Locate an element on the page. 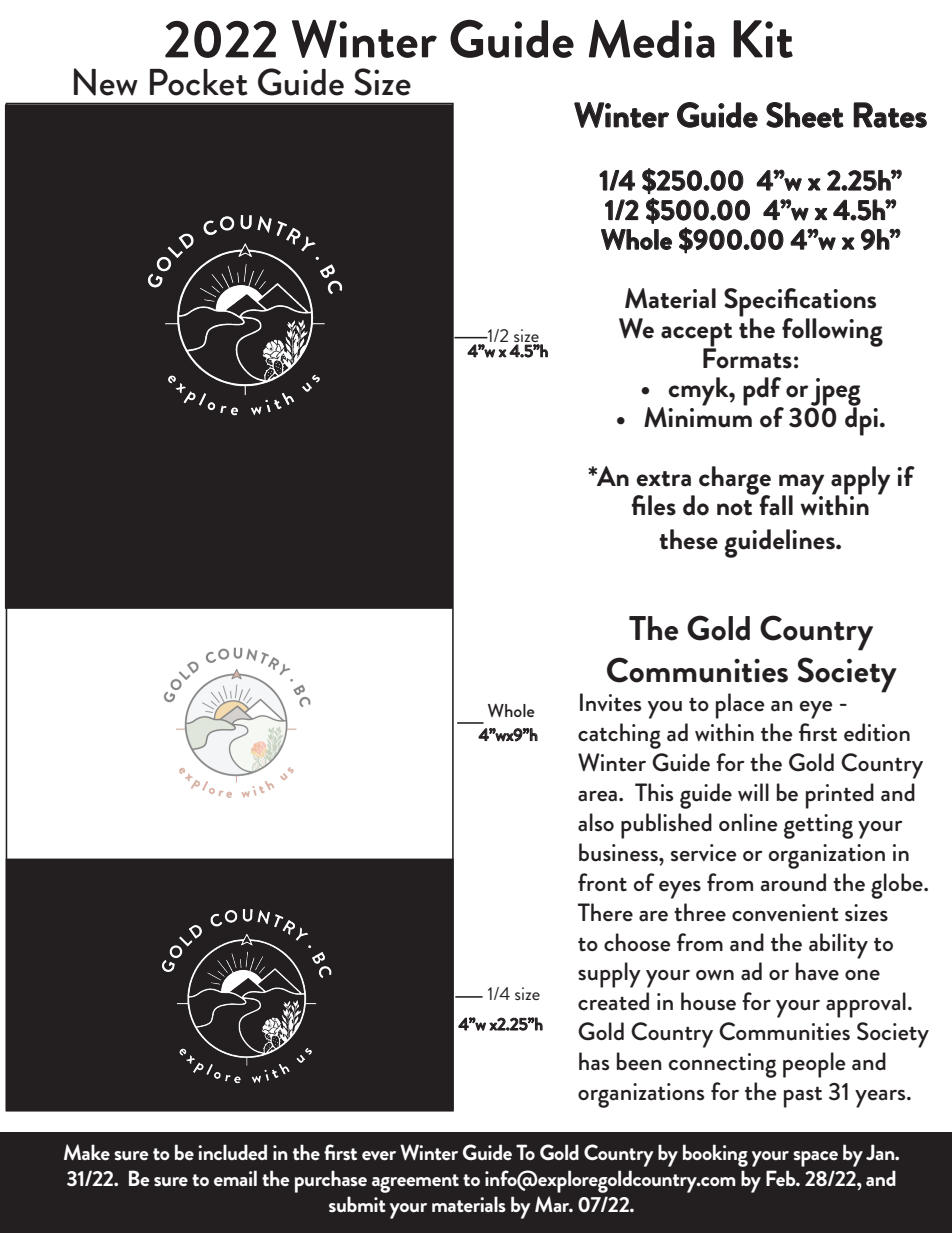 The width and height of the page is (952, 1233). New is located at coordinates (106, 82).
